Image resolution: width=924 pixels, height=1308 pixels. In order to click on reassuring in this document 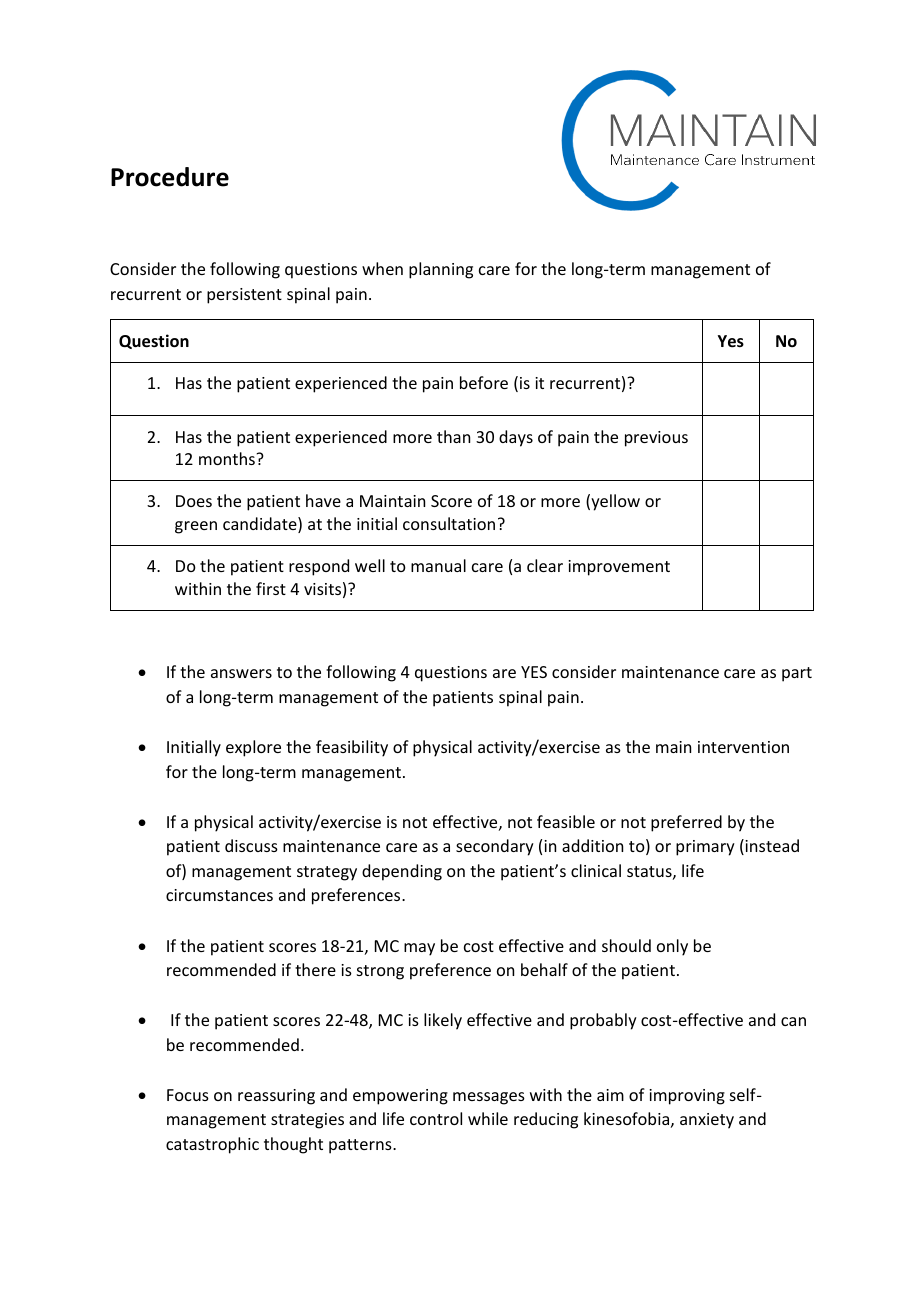, I will do `click(276, 1097)`.
